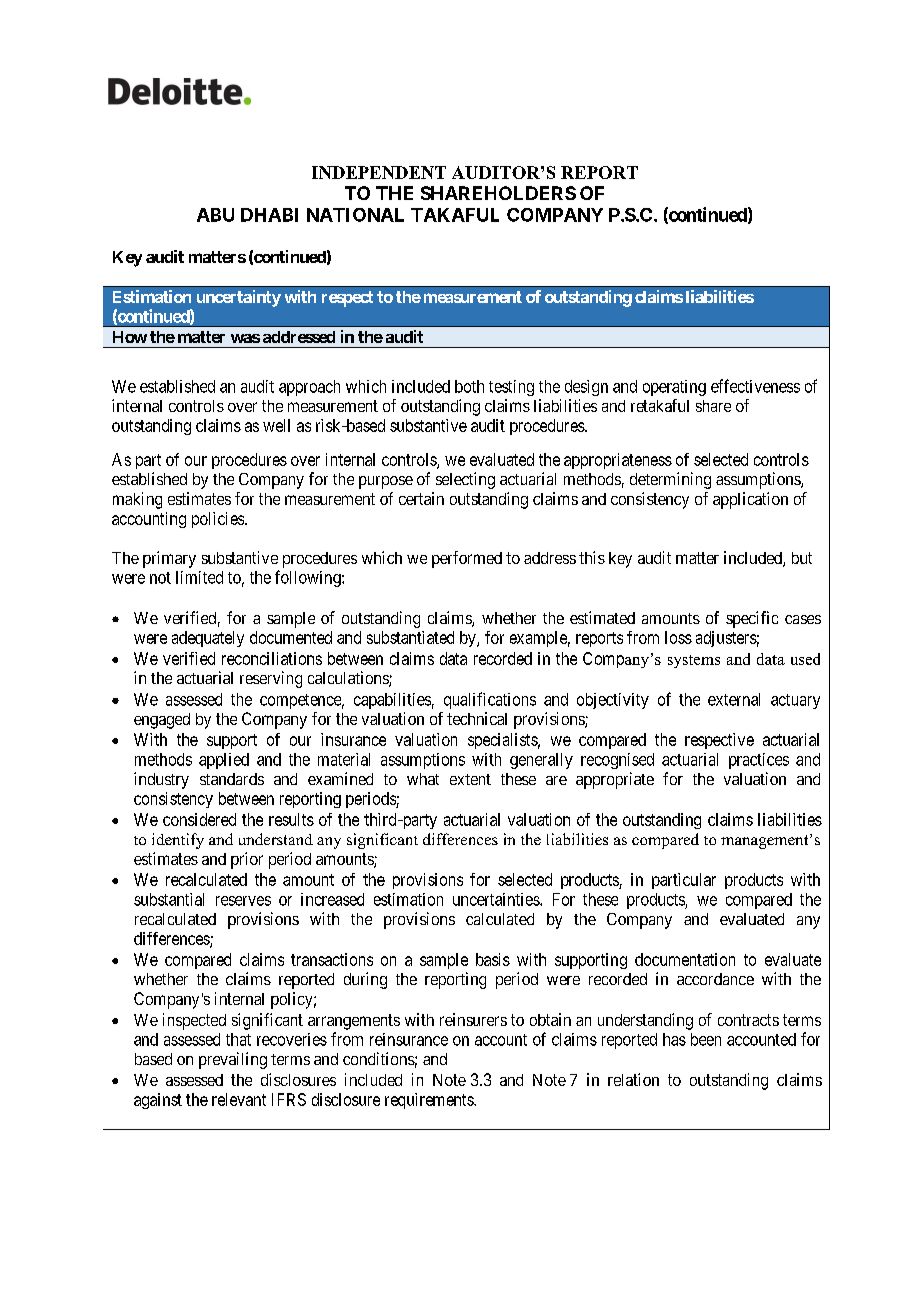 The image size is (924, 1308). Describe the element at coordinates (470, 779) in the screenshot. I see `extent` at that location.
